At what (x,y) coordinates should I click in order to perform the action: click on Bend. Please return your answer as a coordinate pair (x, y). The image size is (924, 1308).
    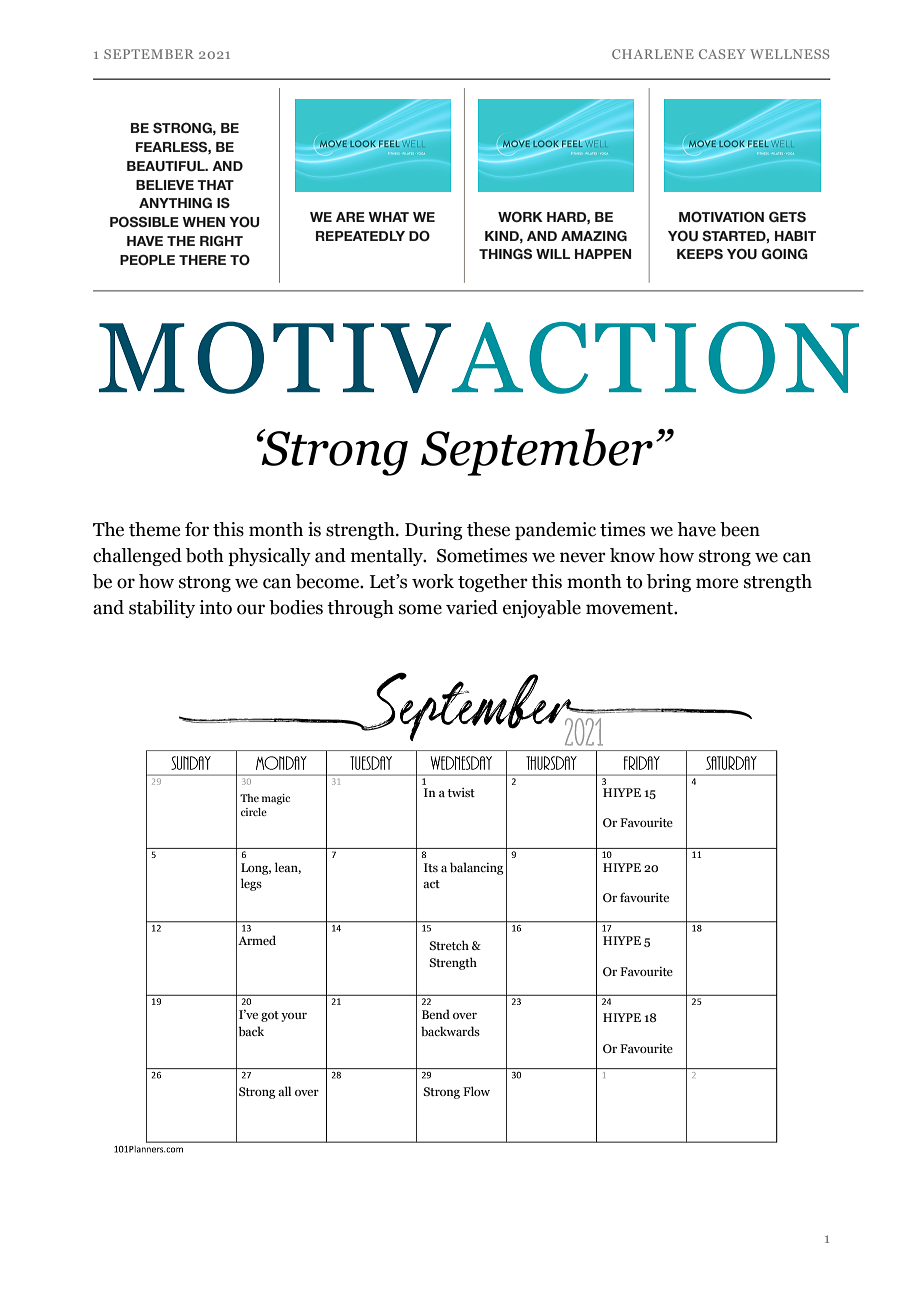
    Looking at the image, I should click on (436, 1014).
